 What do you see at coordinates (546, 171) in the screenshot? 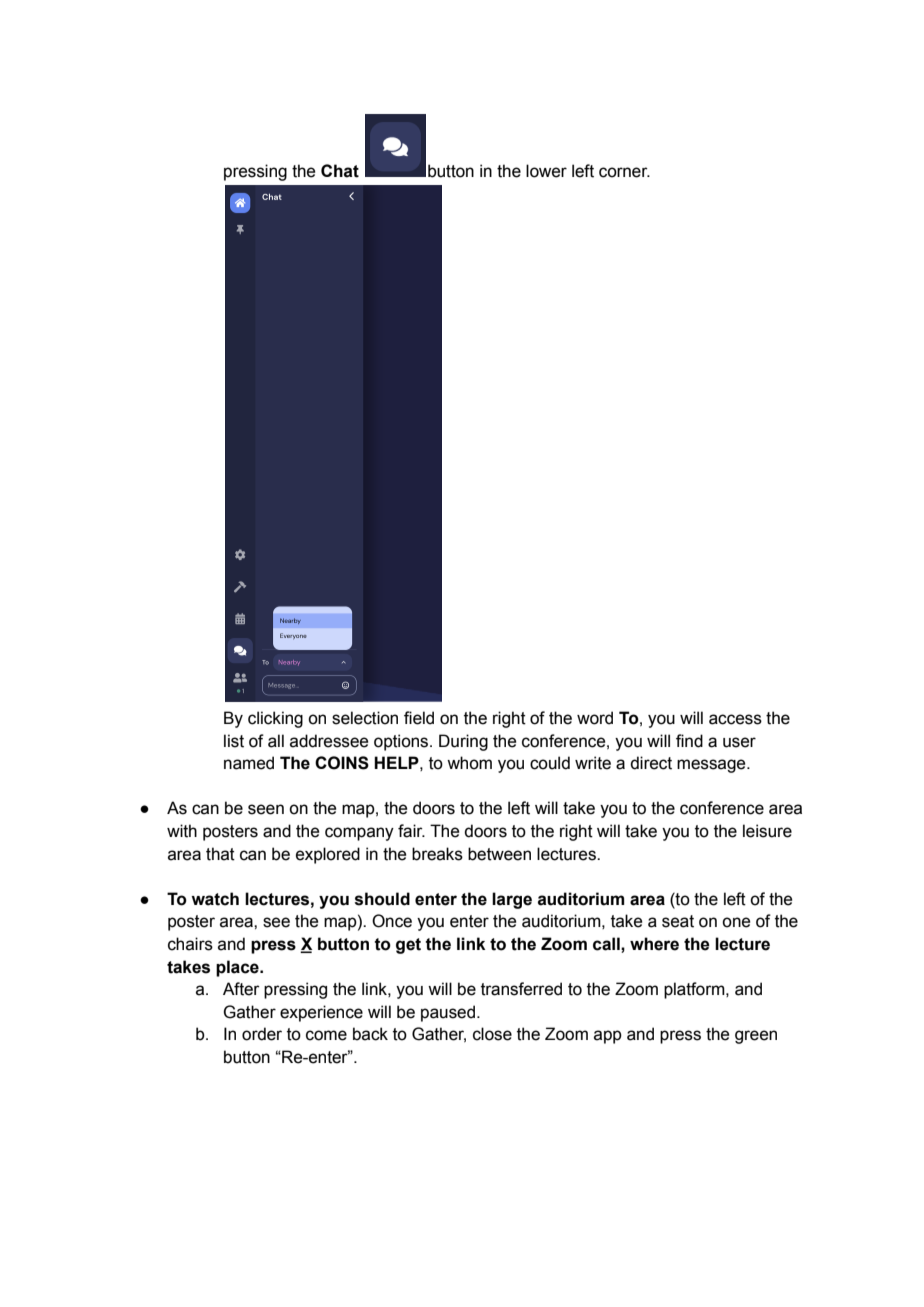
I see `lower` at bounding box center [546, 171].
